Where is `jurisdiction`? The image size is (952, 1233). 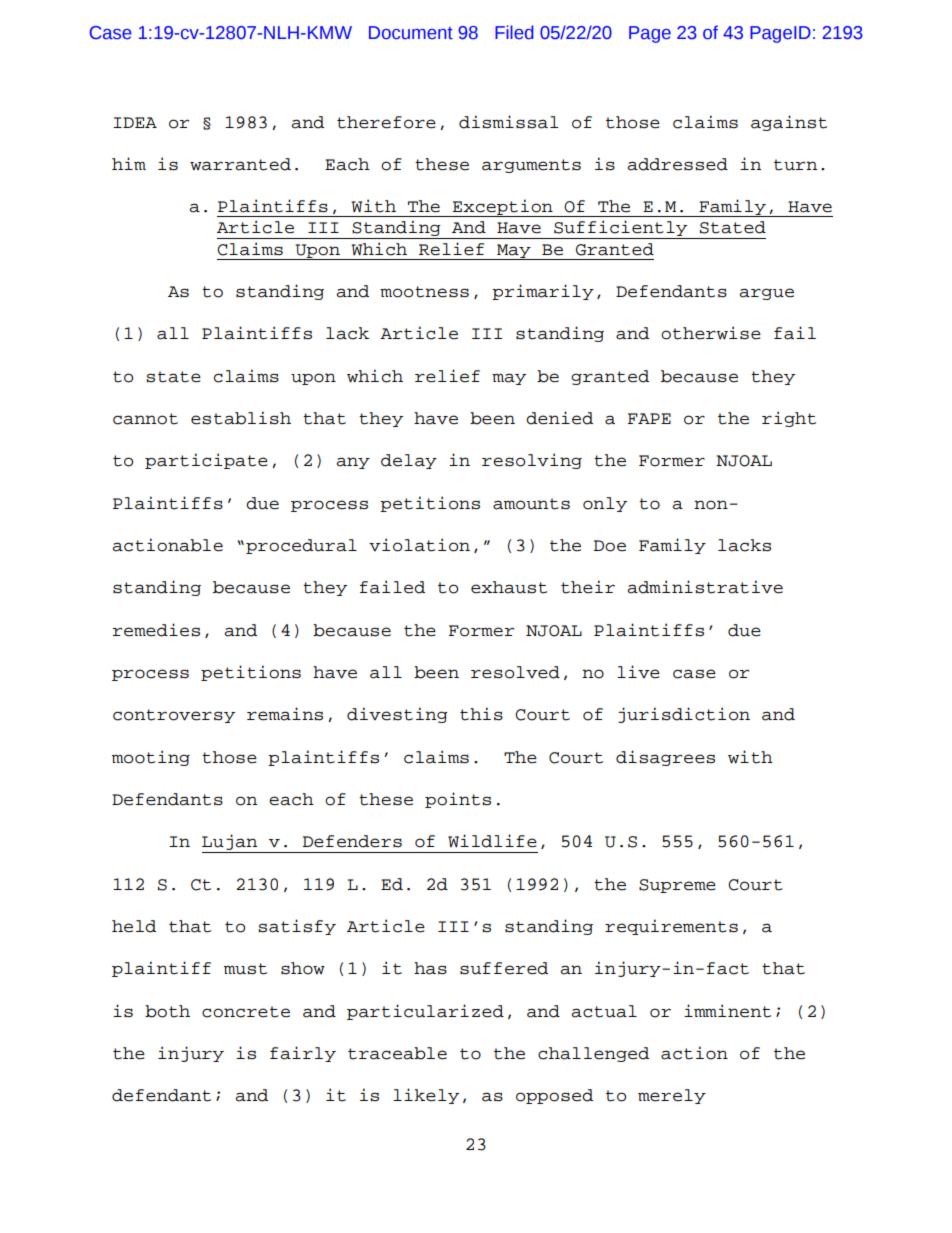 jurisdiction is located at coordinates (684, 715).
